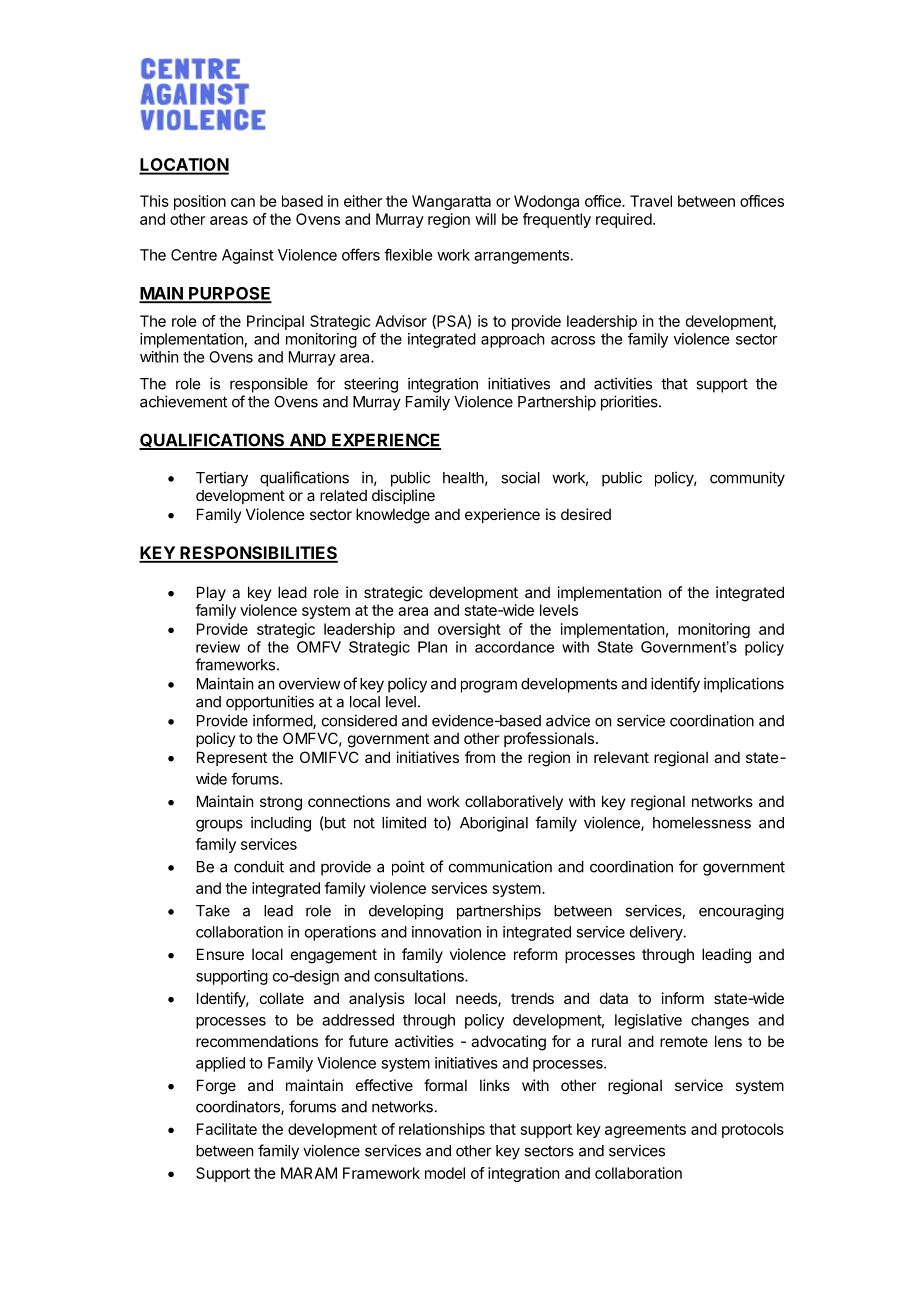 Image resolution: width=924 pixels, height=1308 pixels. I want to click on review, so click(218, 647).
